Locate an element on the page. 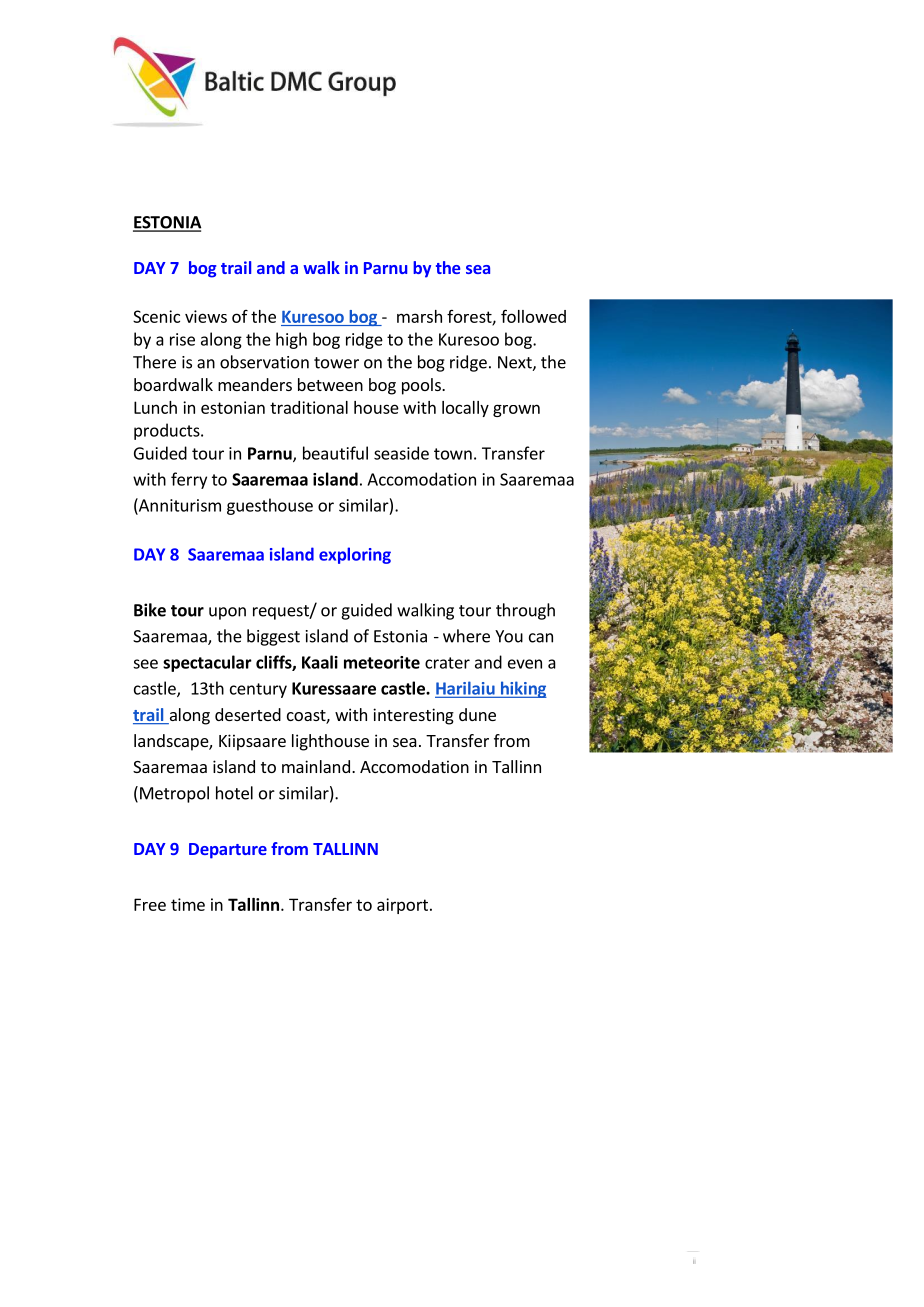 The width and height of the image is (924, 1307). followed is located at coordinates (533, 316).
